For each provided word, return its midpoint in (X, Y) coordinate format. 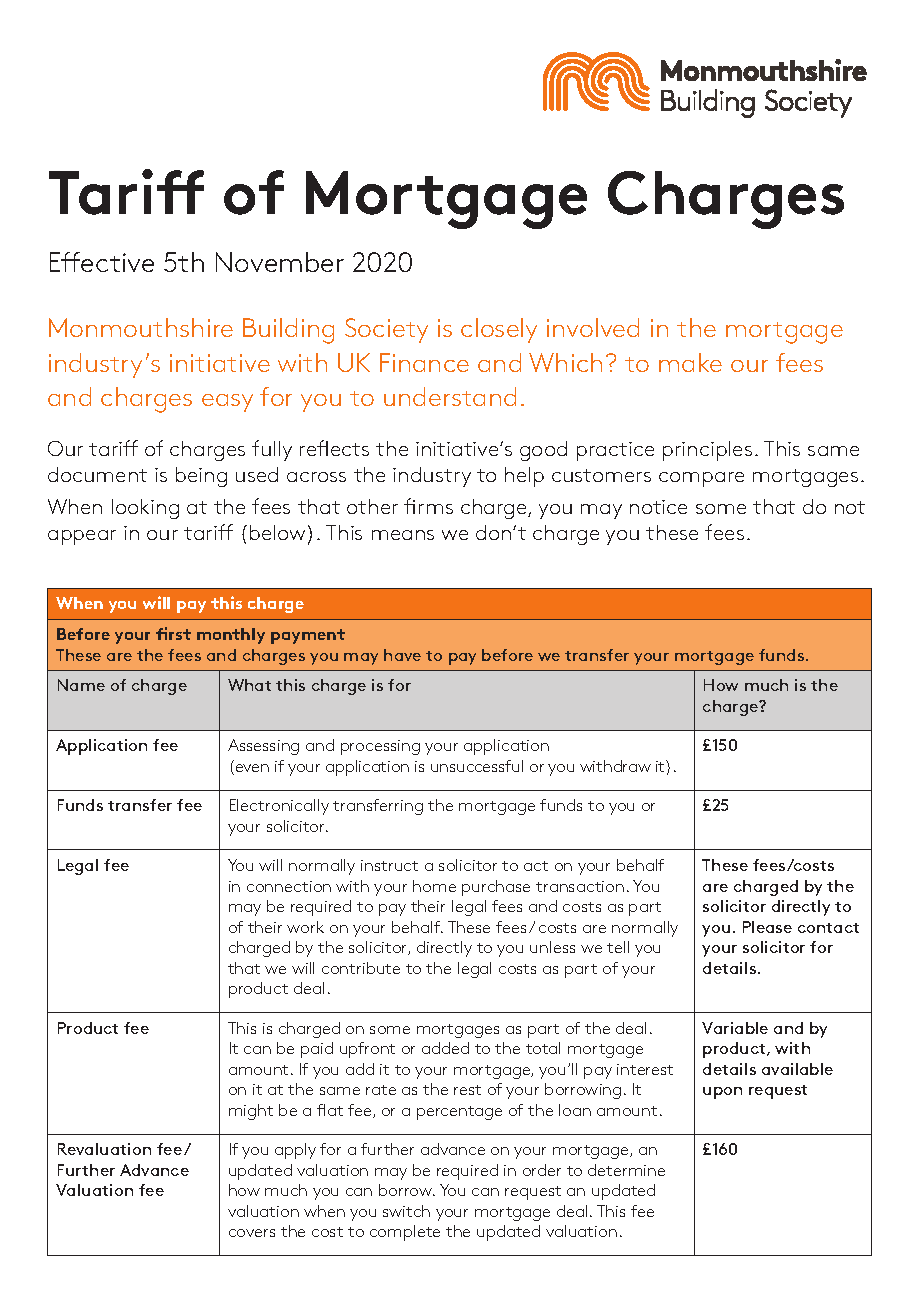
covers (252, 1233)
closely (499, 330)
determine (626, 1170)
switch (406, 1211)
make (690, 362)
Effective (102, 262)
